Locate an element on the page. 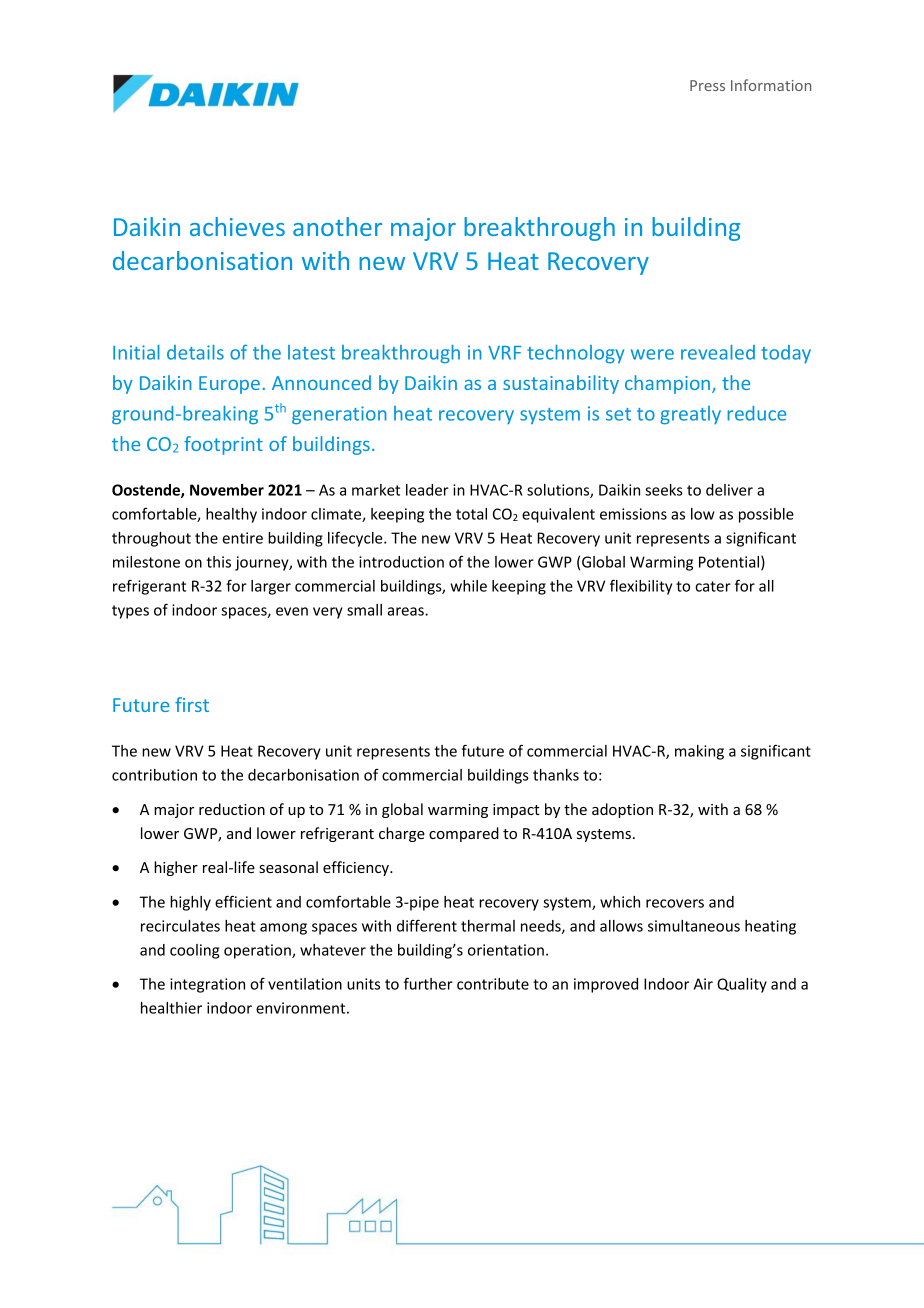 The image size is (924, 1308). cater is located at coordinates (713, 586).
